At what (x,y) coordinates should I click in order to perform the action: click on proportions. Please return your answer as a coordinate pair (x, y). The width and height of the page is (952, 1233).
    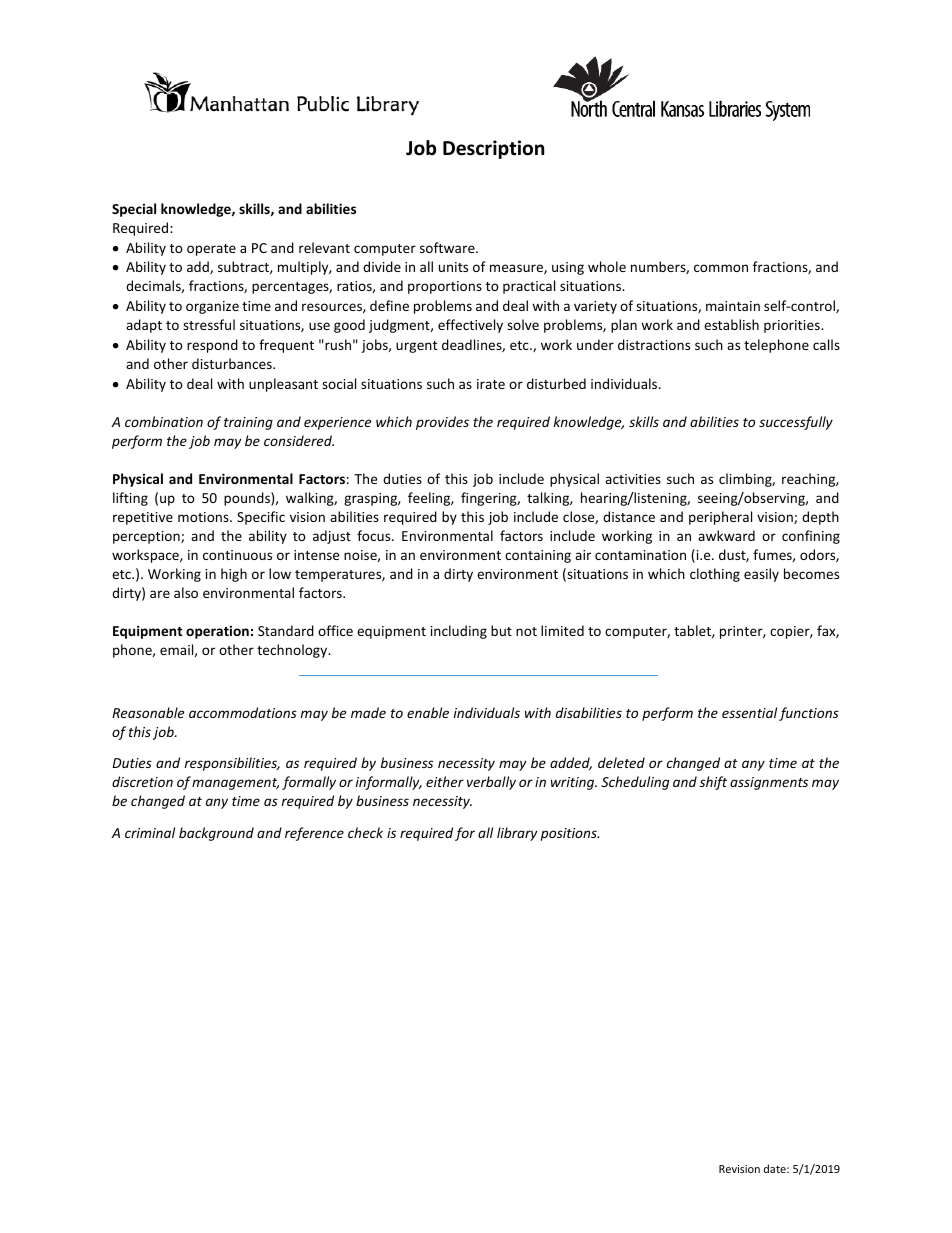
    Looking at the image, I should click on (445, 287).
